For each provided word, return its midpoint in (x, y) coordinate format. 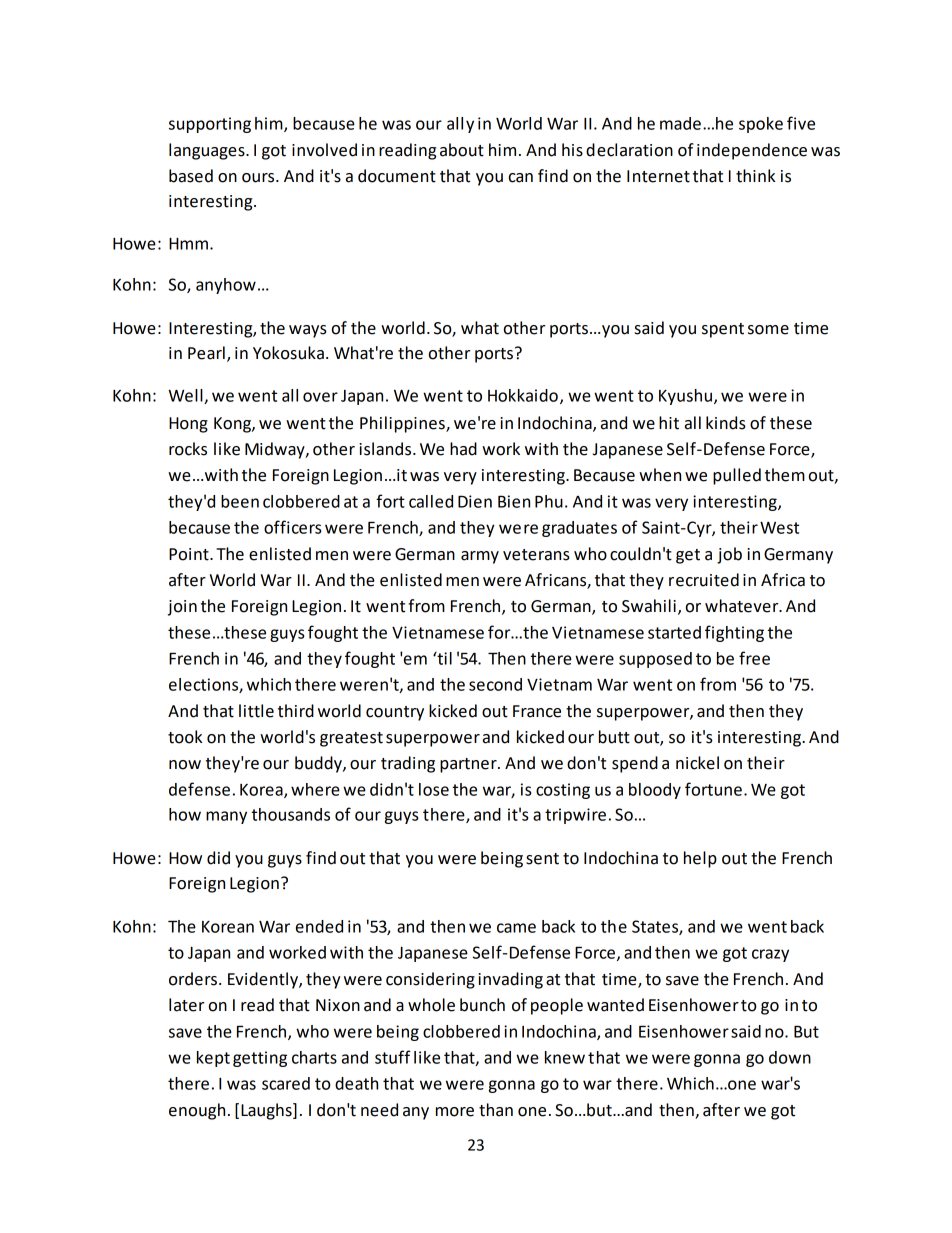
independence (752, 151)
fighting (734, 633)
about (462, 150)
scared (286, 1083)
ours (259, 178)
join (182, 608)
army (480, 557)
